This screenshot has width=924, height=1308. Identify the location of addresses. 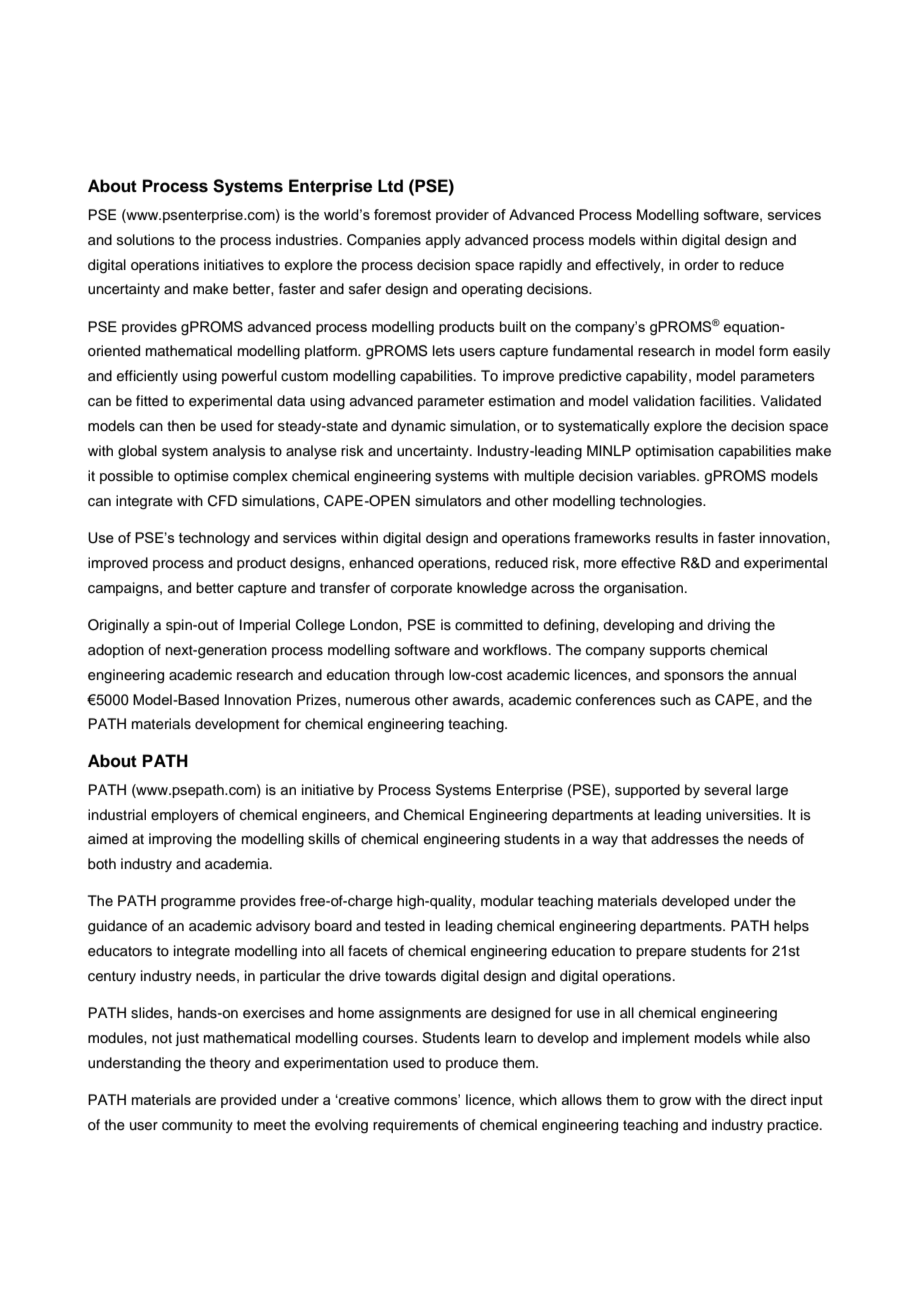
(685, 839).
